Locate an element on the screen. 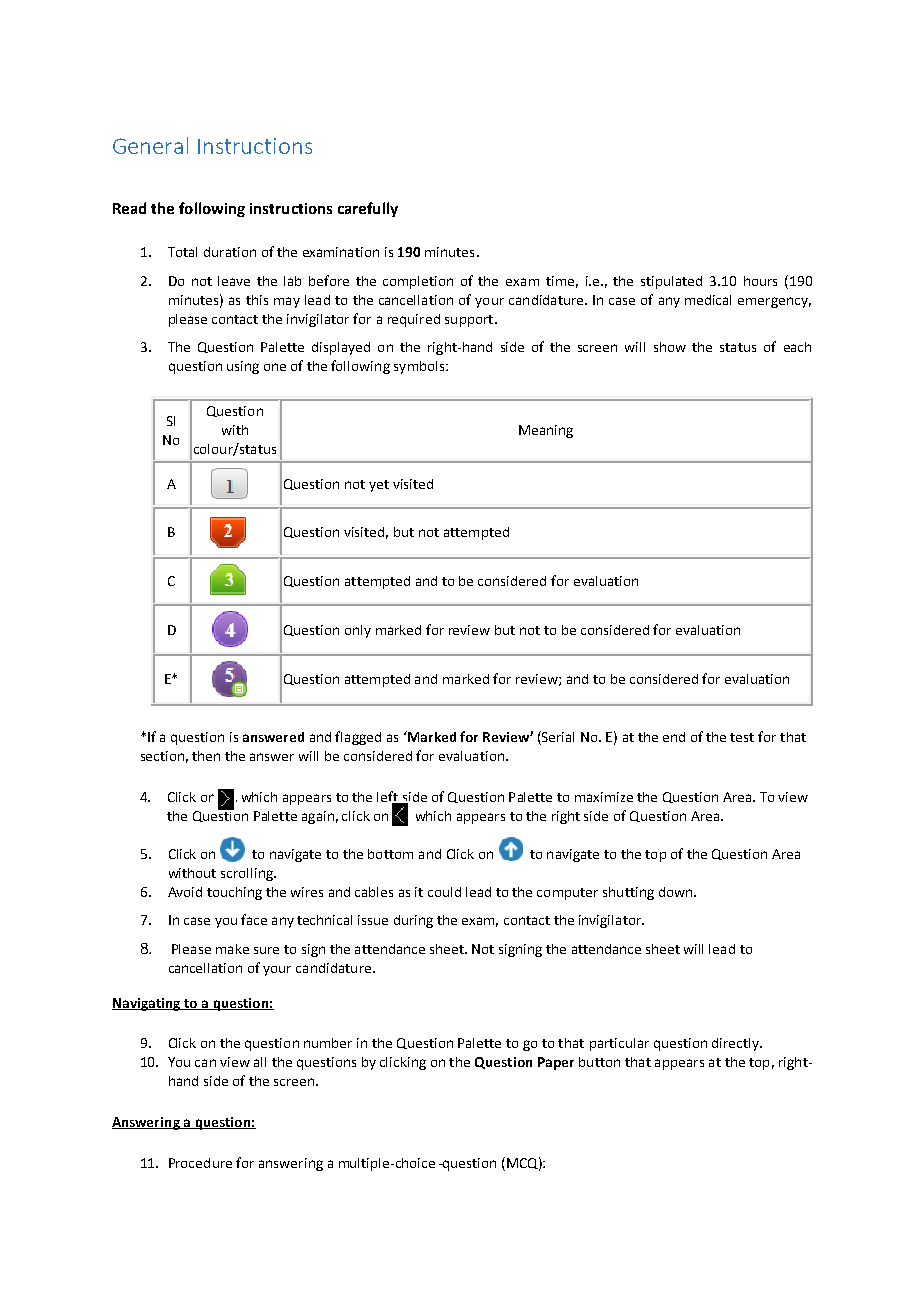 This screenshot has height=1308, width=924. then is located at coordinates (206, 756).
